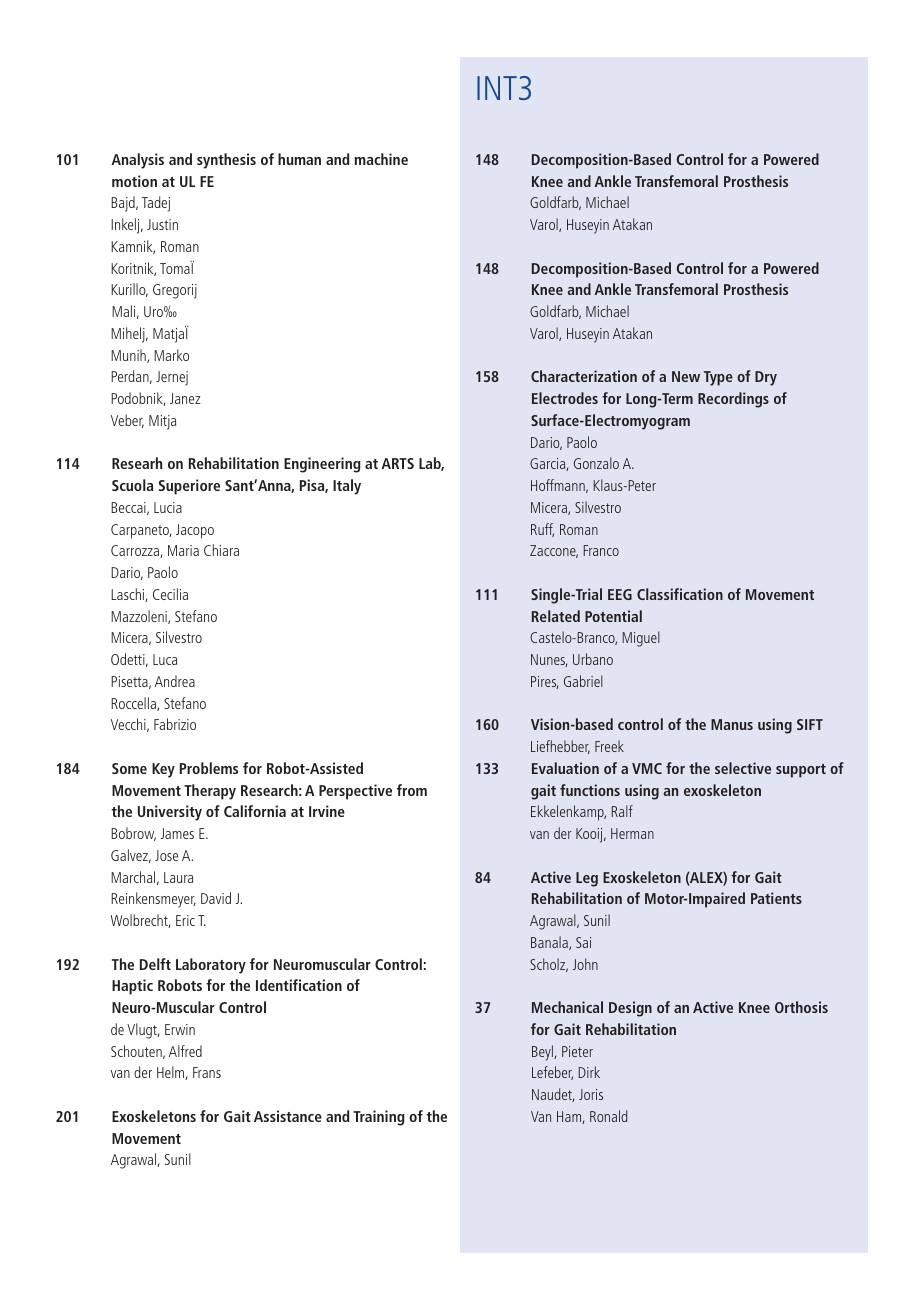  What do you see at coordinates (207, 1072) in the screenshot?
I see `Frans` at bounding box center [207, 1072].
